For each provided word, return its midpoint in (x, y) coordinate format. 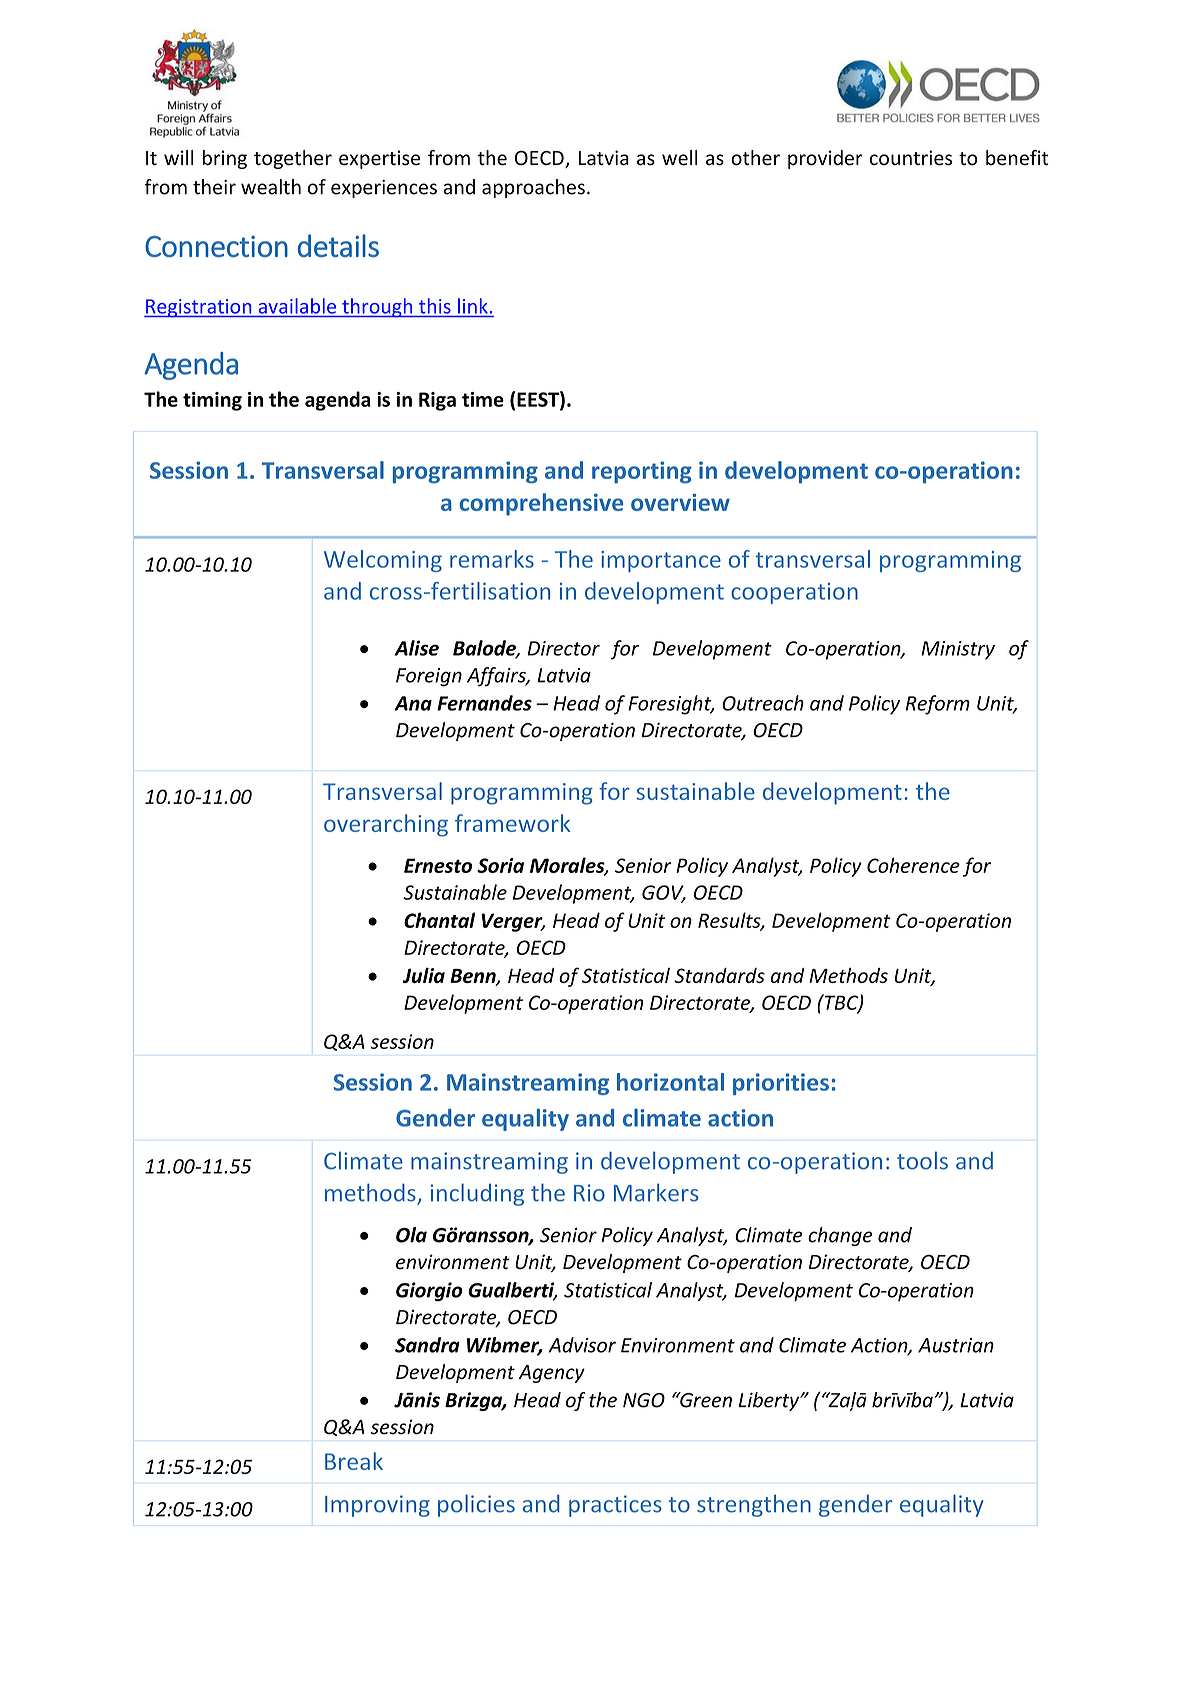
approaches (533, 188)
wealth (271, 187)
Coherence (913, 865)
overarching (386, 825)
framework (512, 823)
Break (354, 1461)
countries (911, 158)
